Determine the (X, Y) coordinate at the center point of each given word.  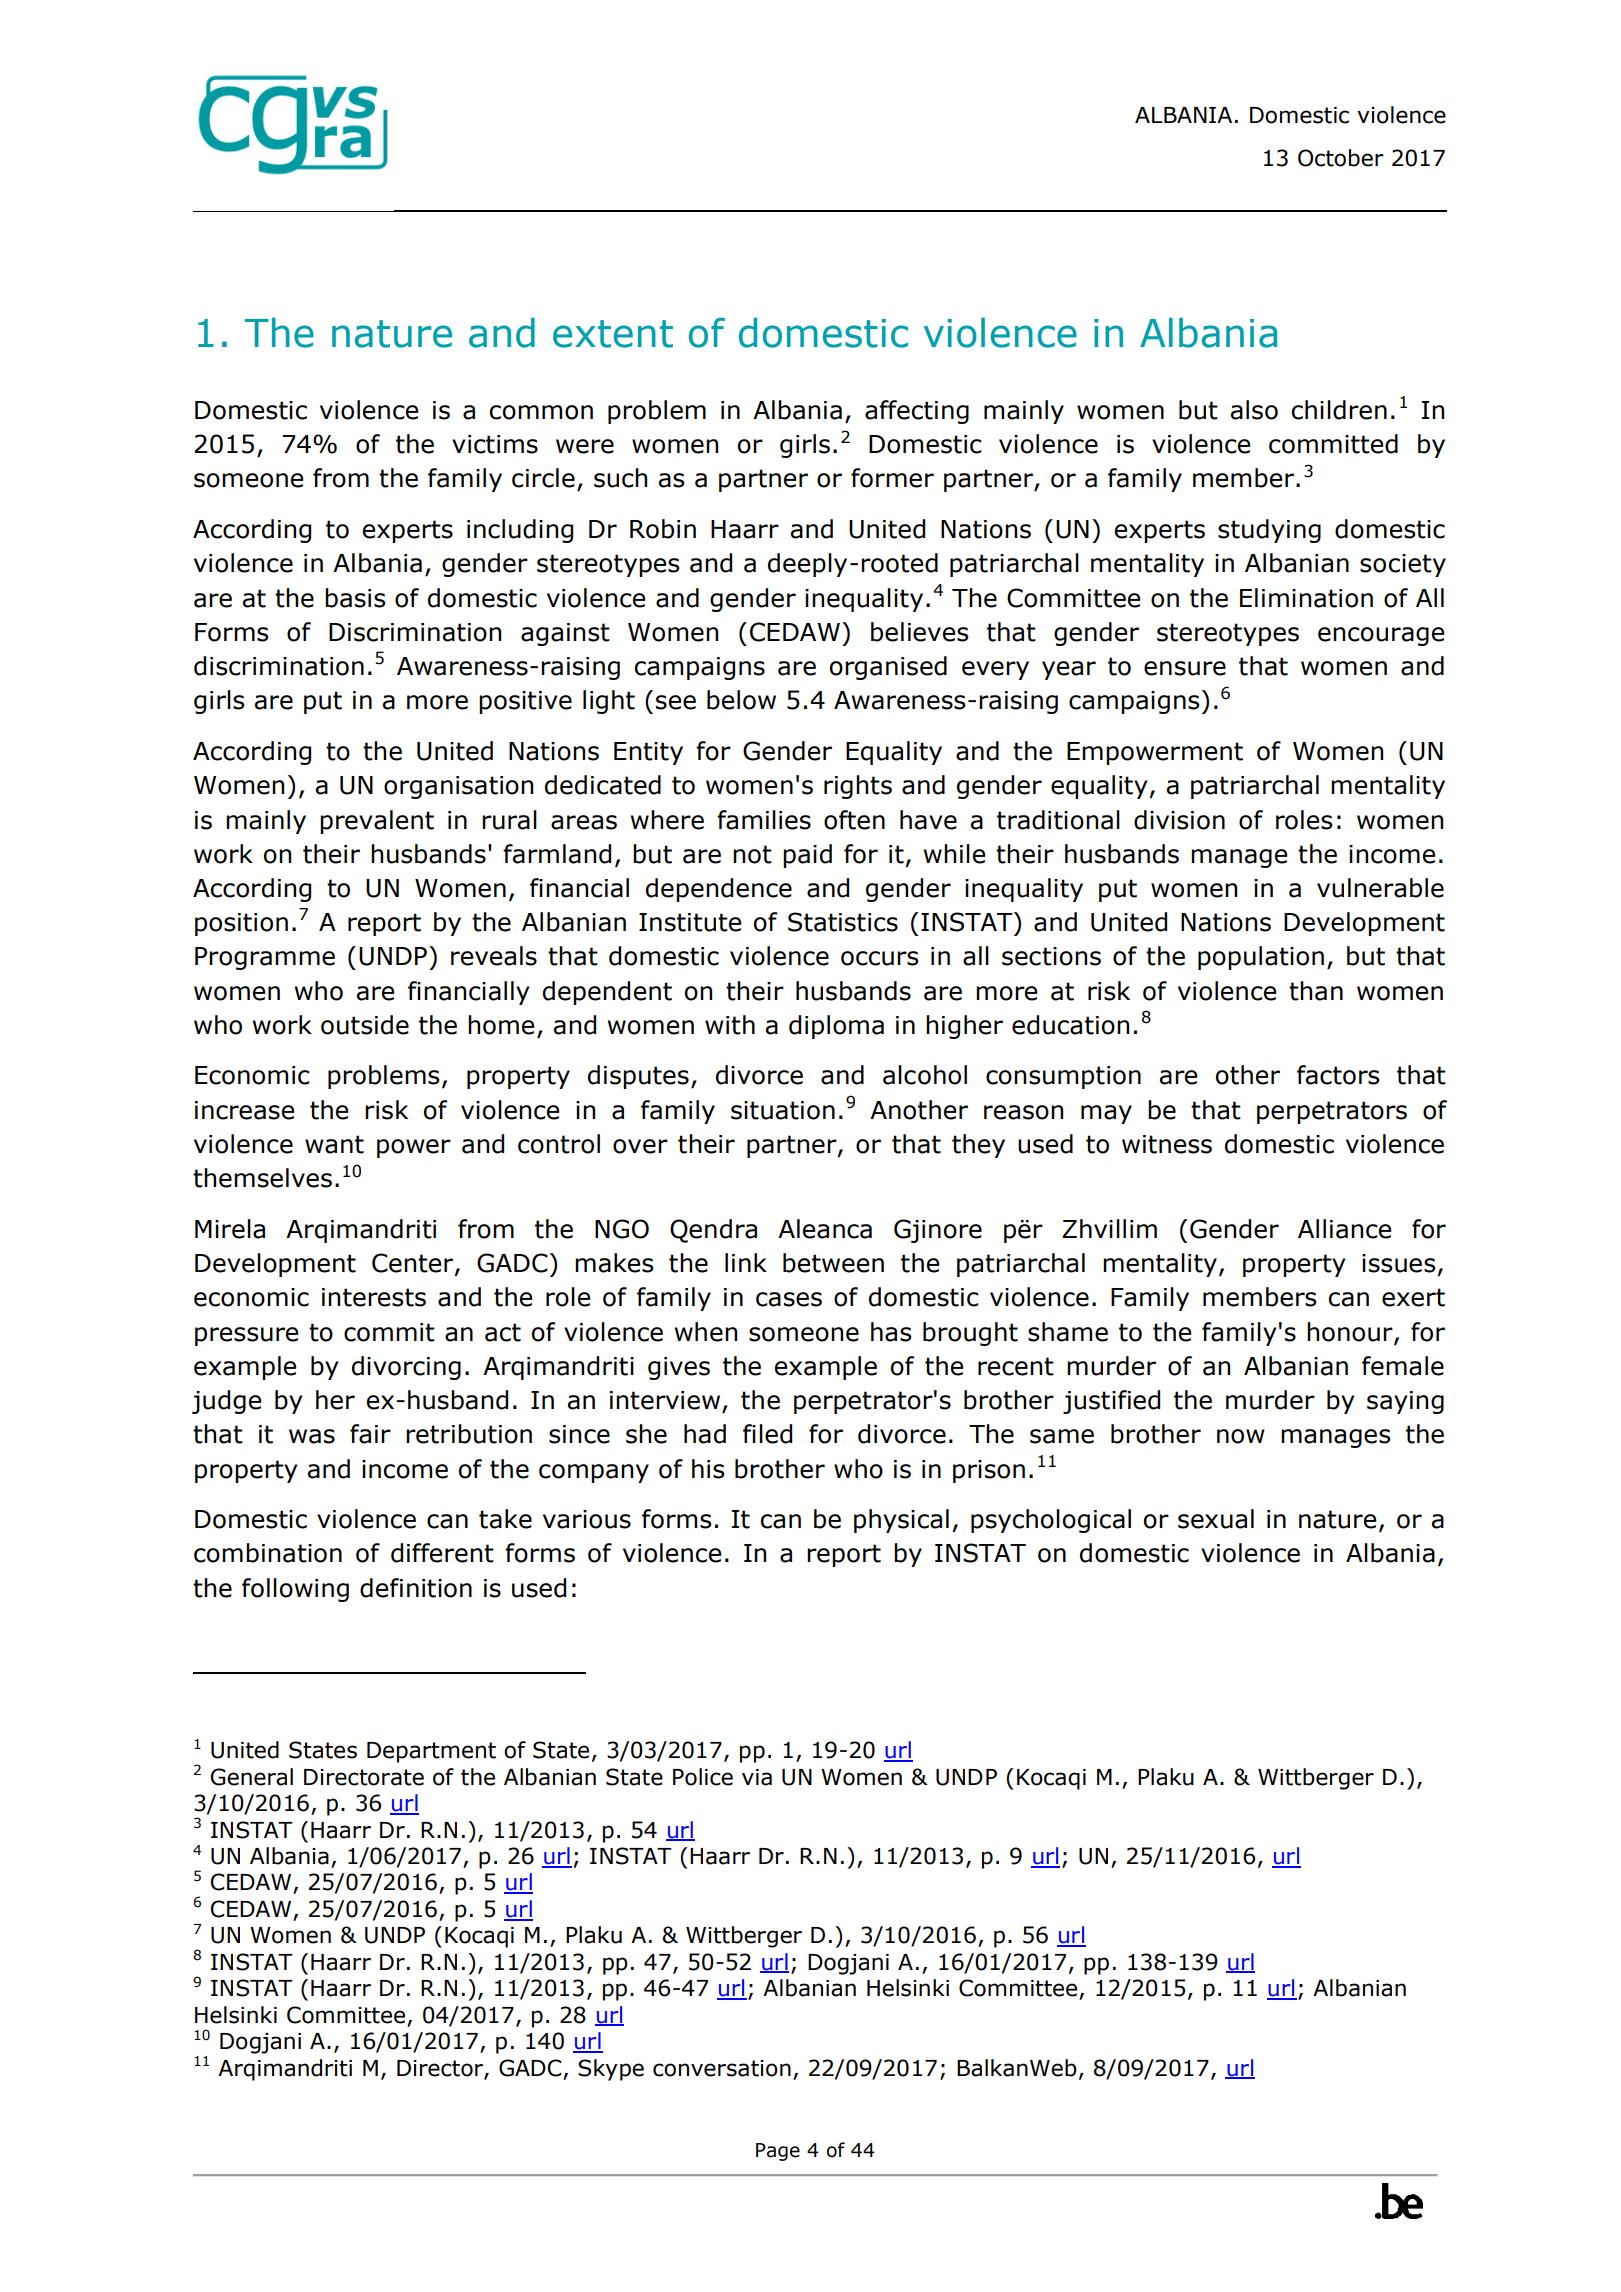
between (833, 1263)
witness (1167, 1144)
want (334, 1144)
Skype (611, 2070)
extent (613, 334)
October (1341, 158)
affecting (917, 412)
